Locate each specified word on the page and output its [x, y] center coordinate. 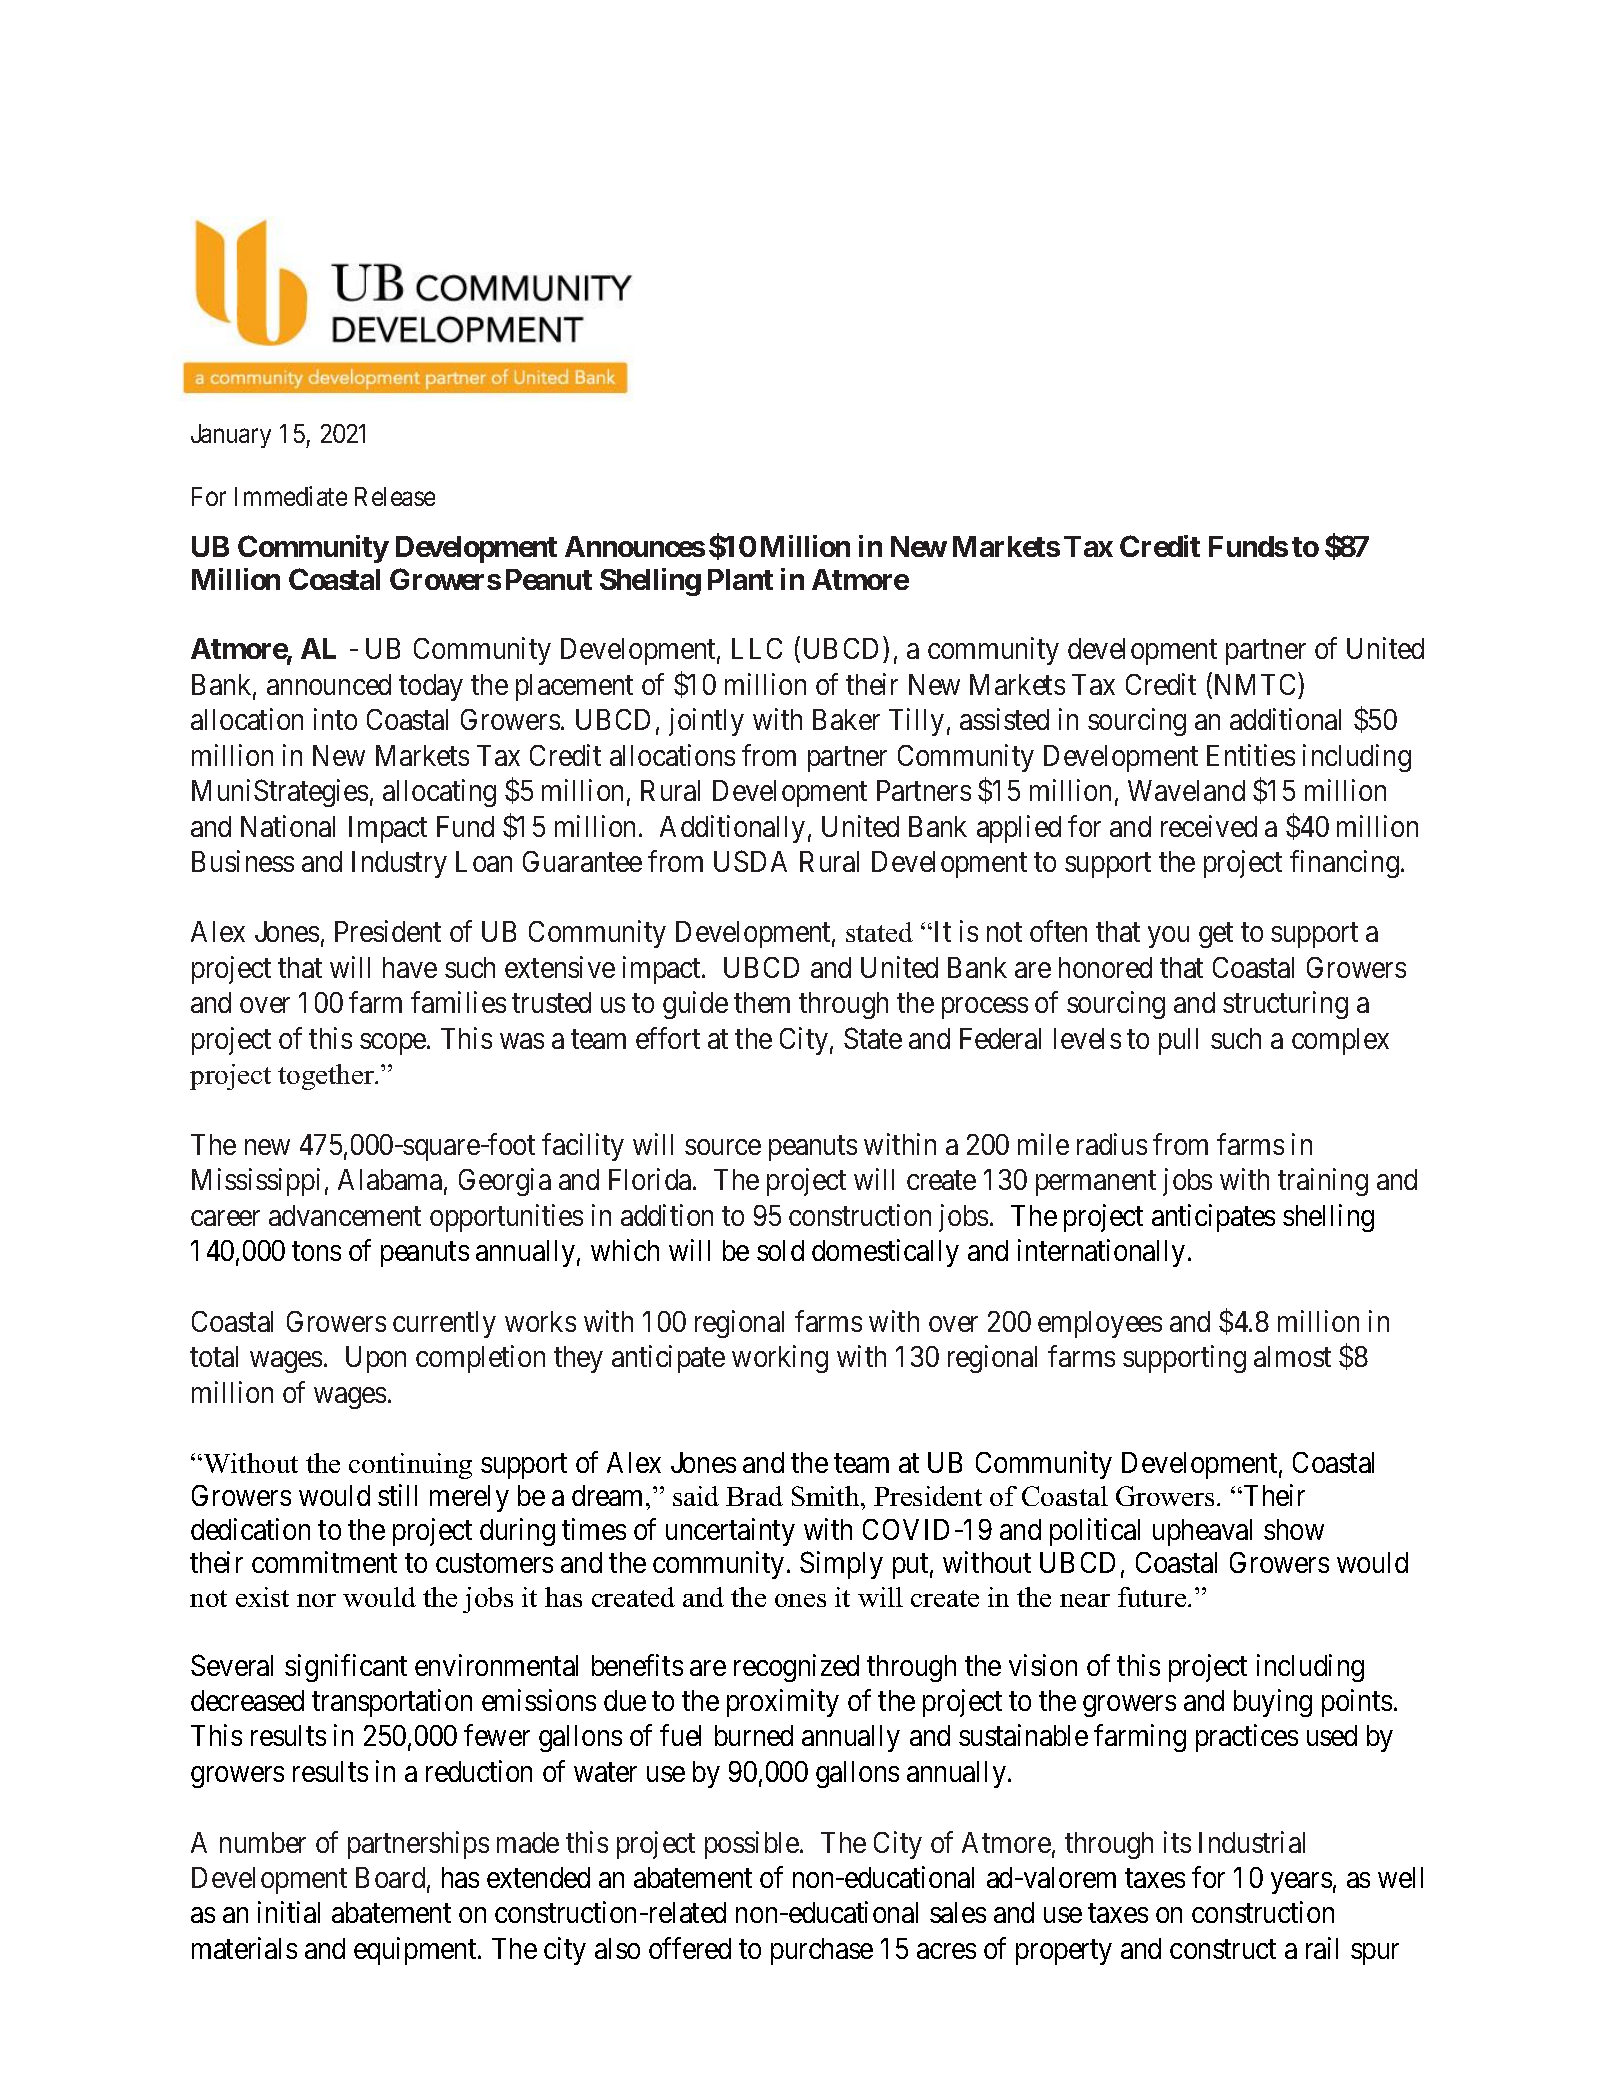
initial [289, 1912]
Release [395, 496]
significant [346, 1668]
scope [394, 1044]
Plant [740, 579]
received [1209, 826]
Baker [846, 719]
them [762, 1002]
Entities [1251, 755]
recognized [796, 1668]
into [335, 719]
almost [1292, 1356]
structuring [1285, 1005]
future [1153, 1597]
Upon [376, 1359]
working [780, 1359]
